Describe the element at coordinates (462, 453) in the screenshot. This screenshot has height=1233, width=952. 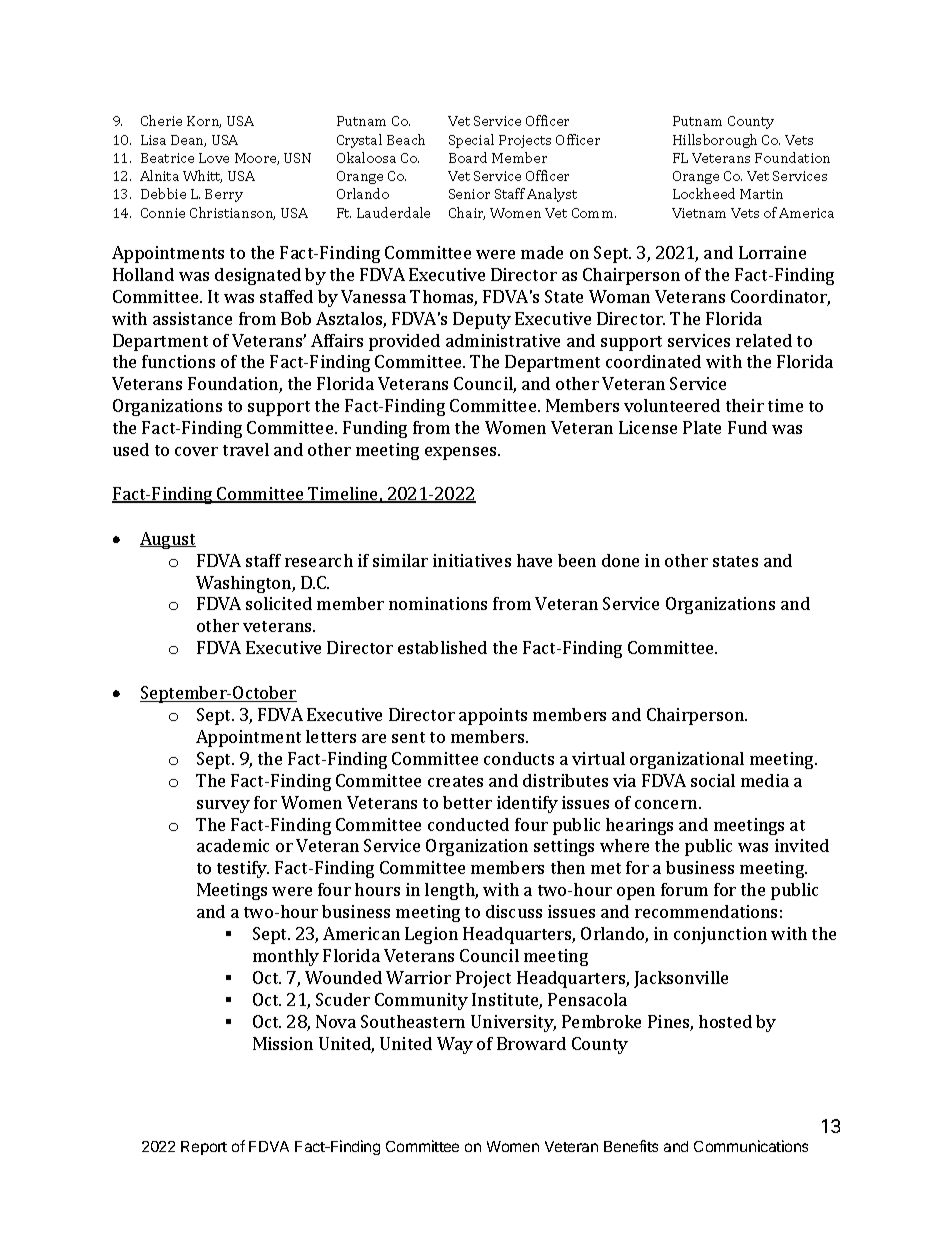
I see `expenses` at that location.
